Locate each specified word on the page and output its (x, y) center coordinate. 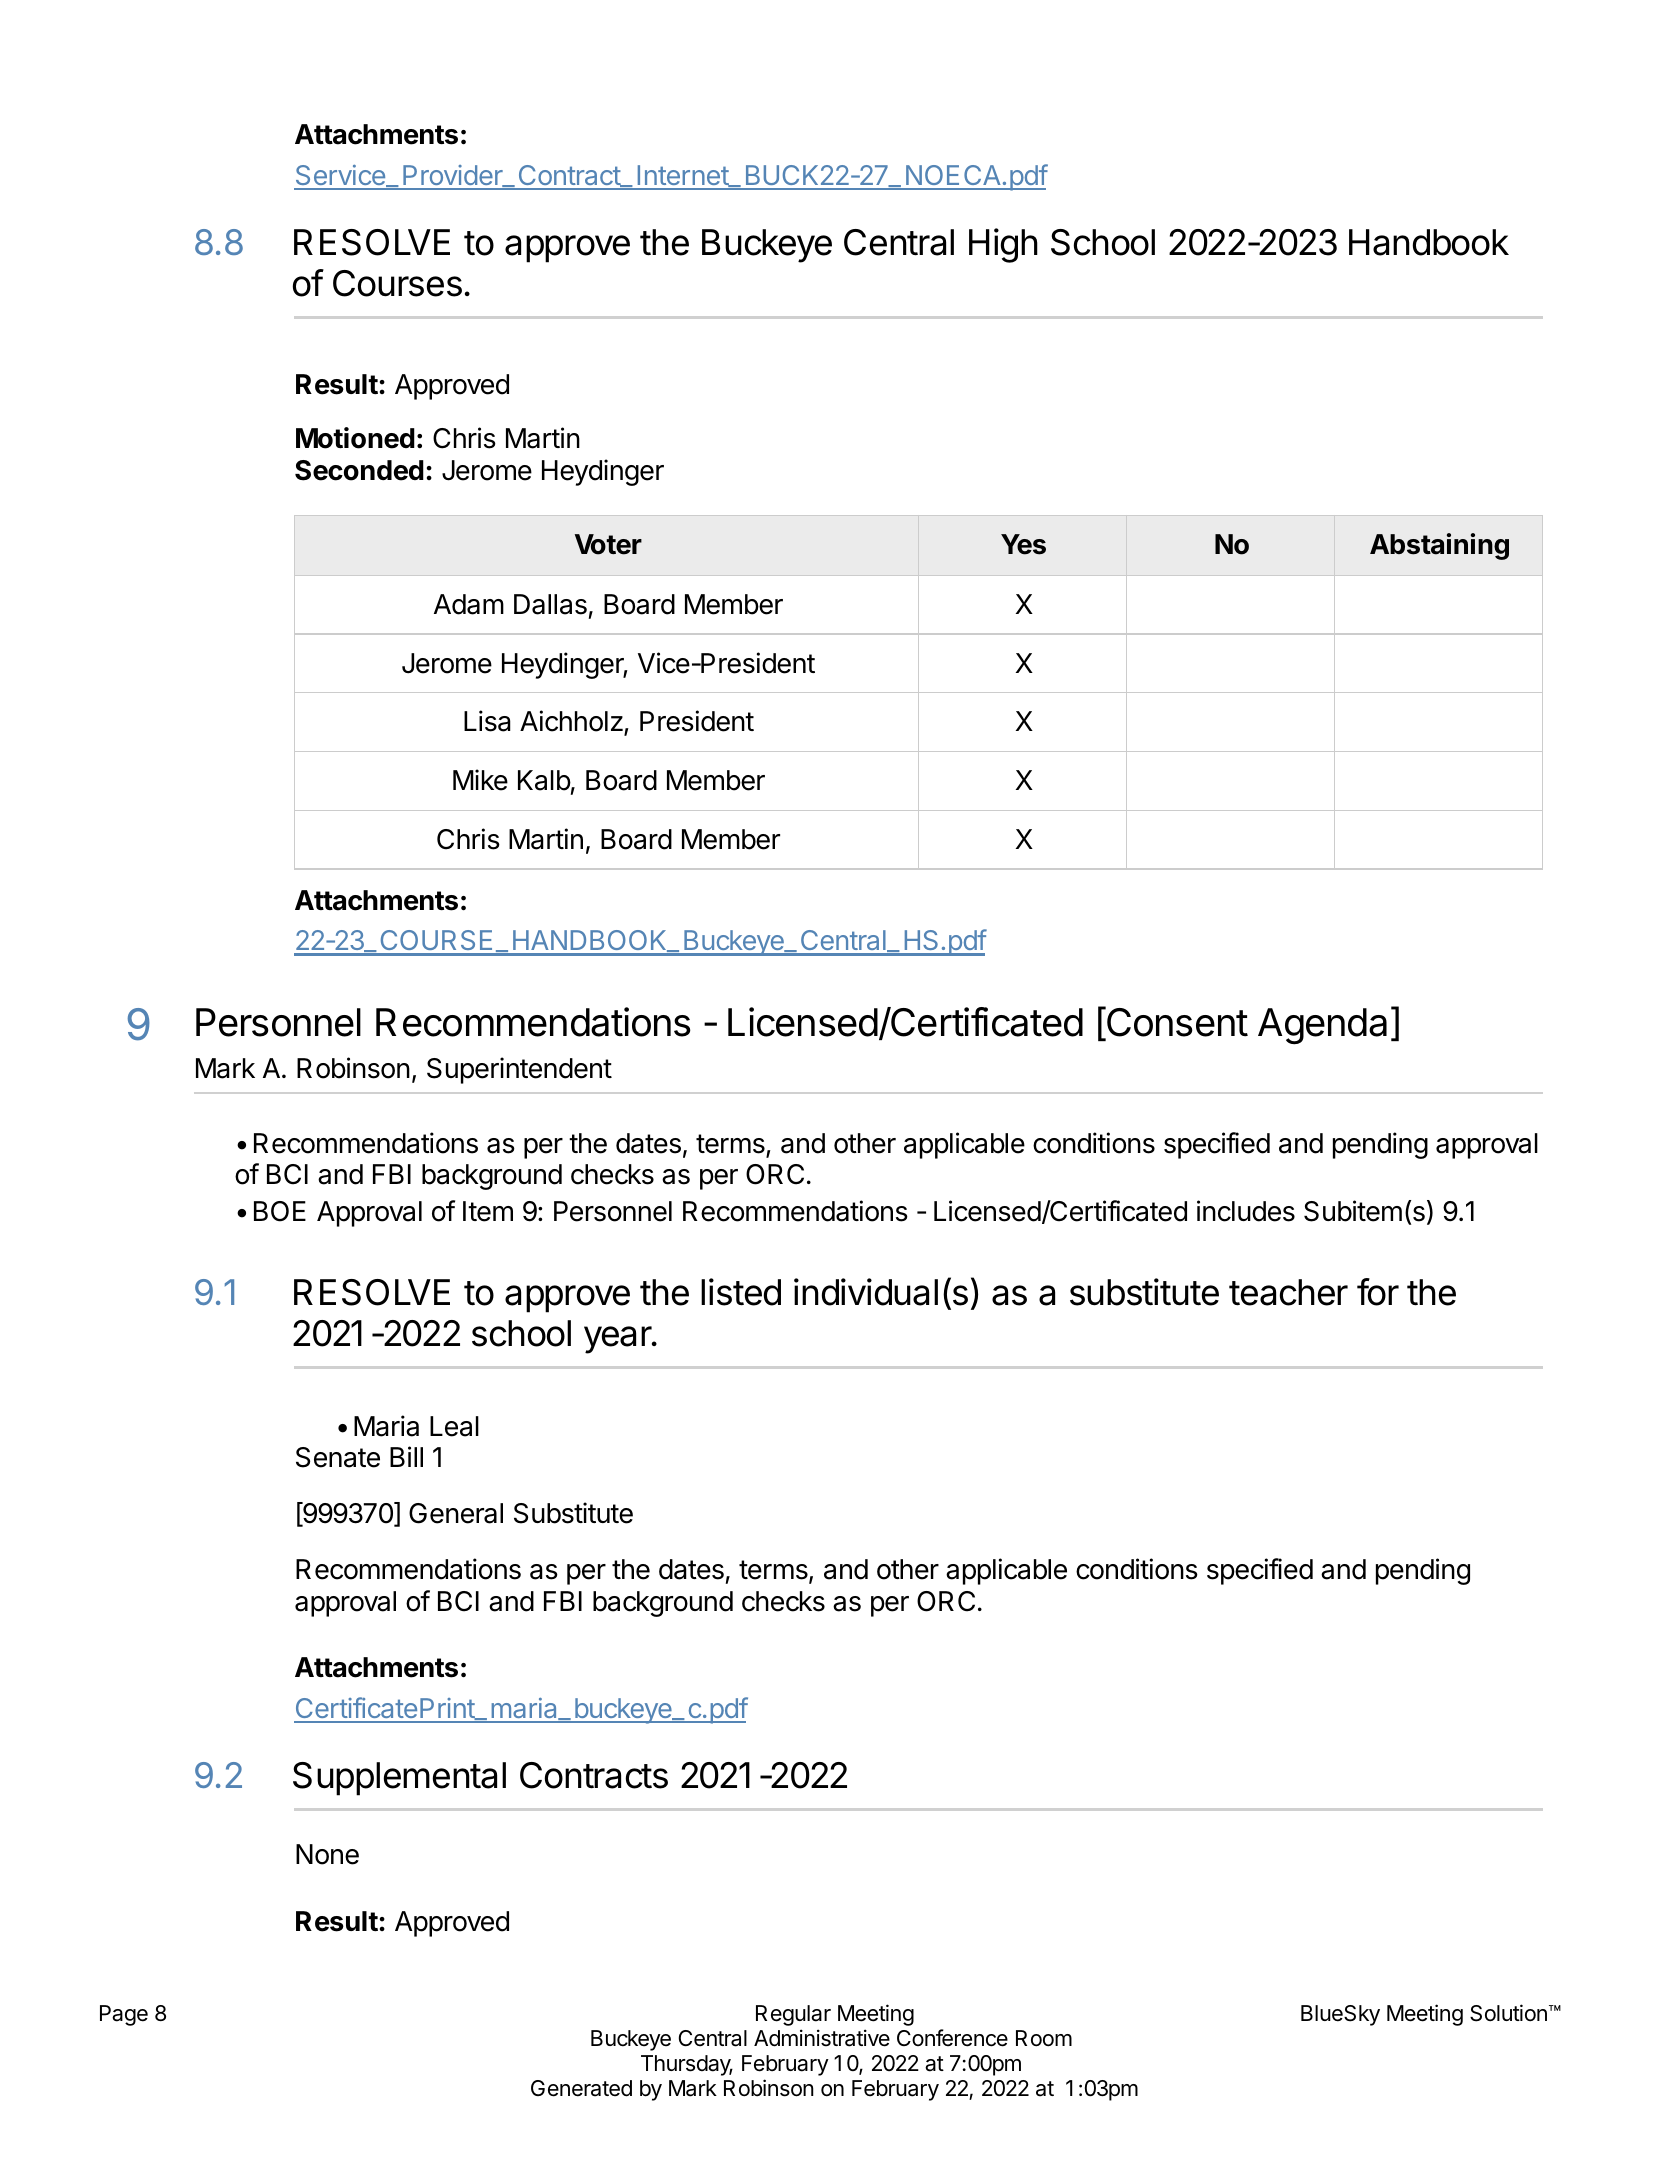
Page (124, 2015)
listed (741, 1292)
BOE (280, 1211)
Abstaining (1439, 546)
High (1003, 245)
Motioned (355, 438)
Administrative (822, 2038)
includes (1246, 1211)
